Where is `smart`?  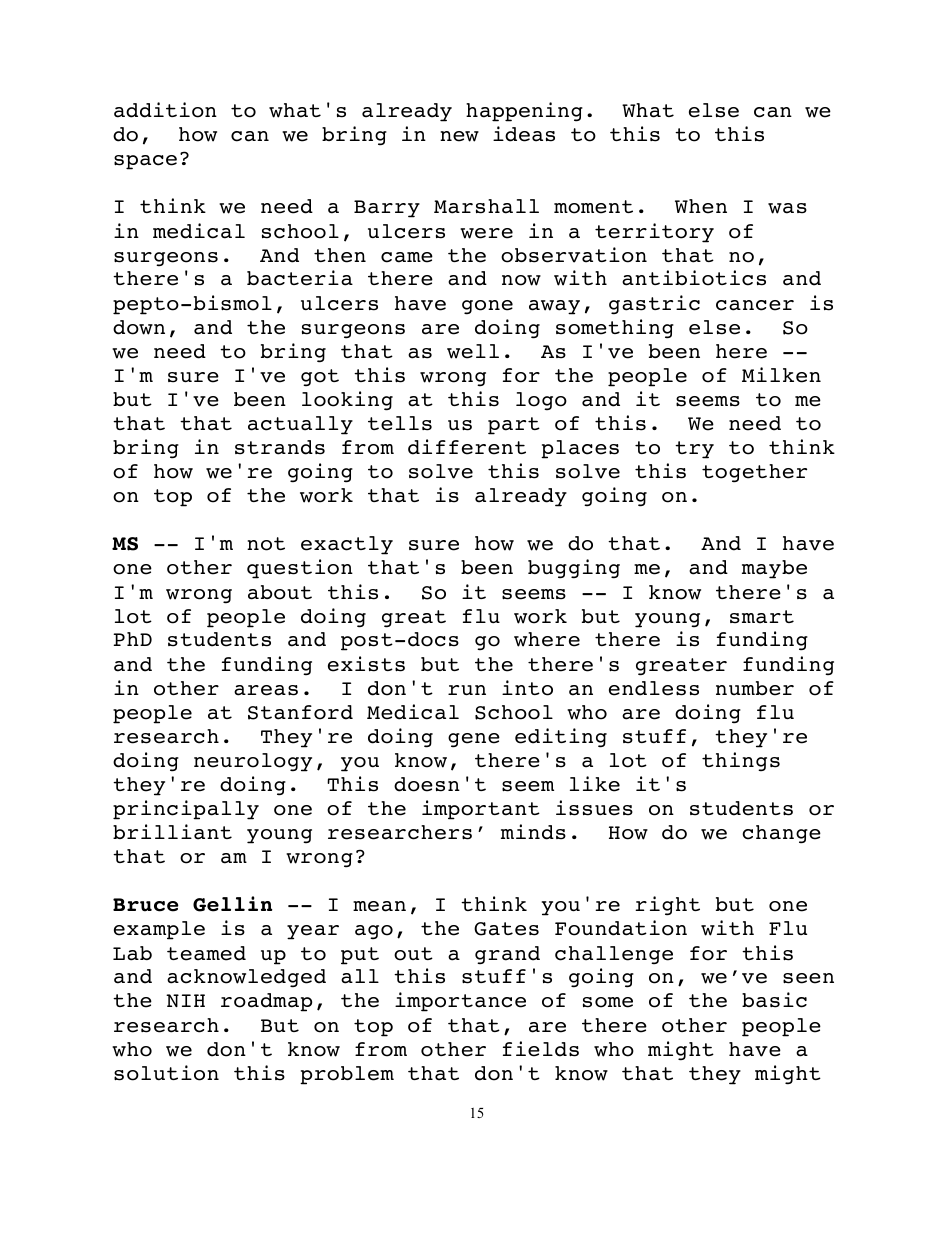 smart is located at coordinates (762, 617).
